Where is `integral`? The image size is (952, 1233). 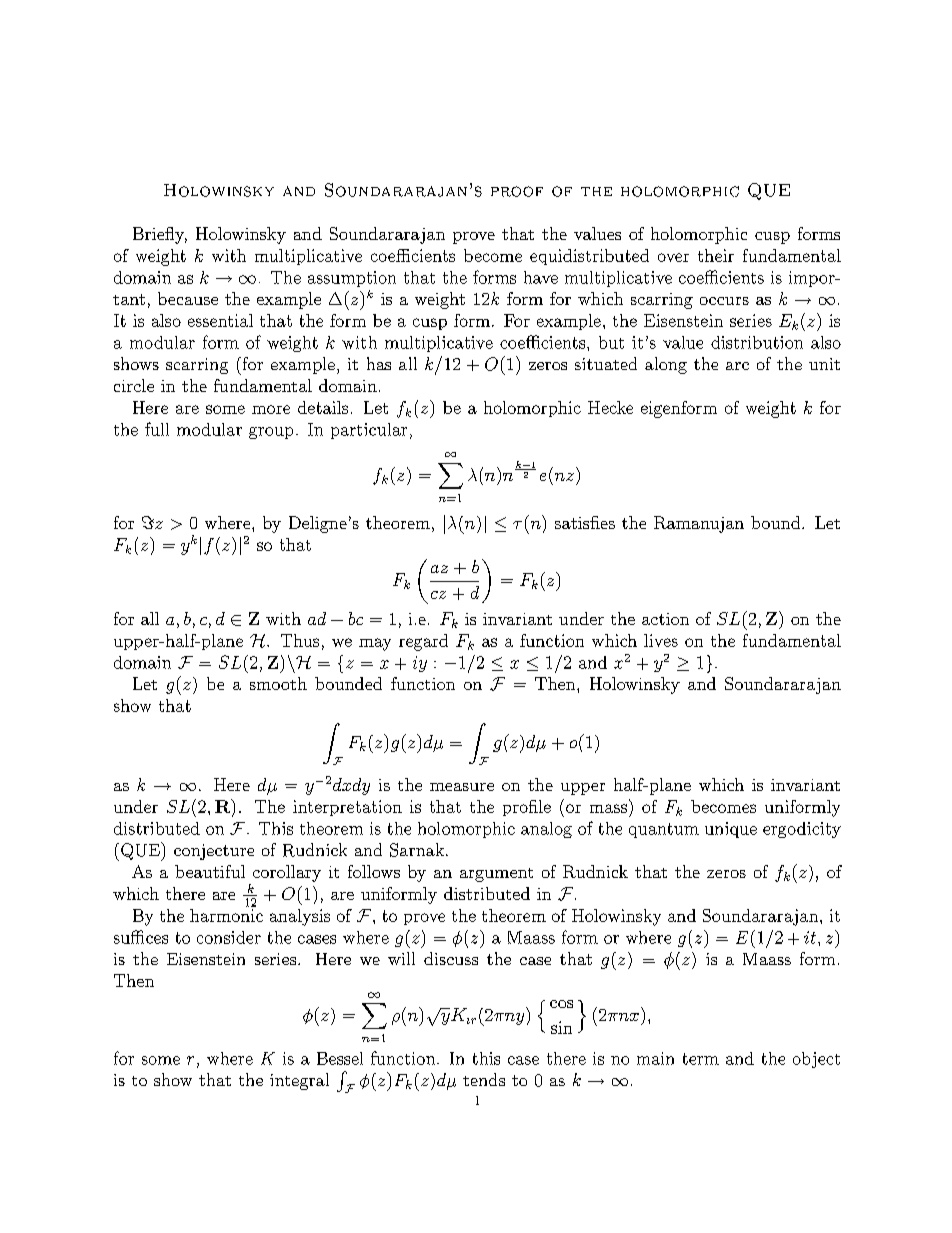
integral is located at coordinates (299, 1081).
